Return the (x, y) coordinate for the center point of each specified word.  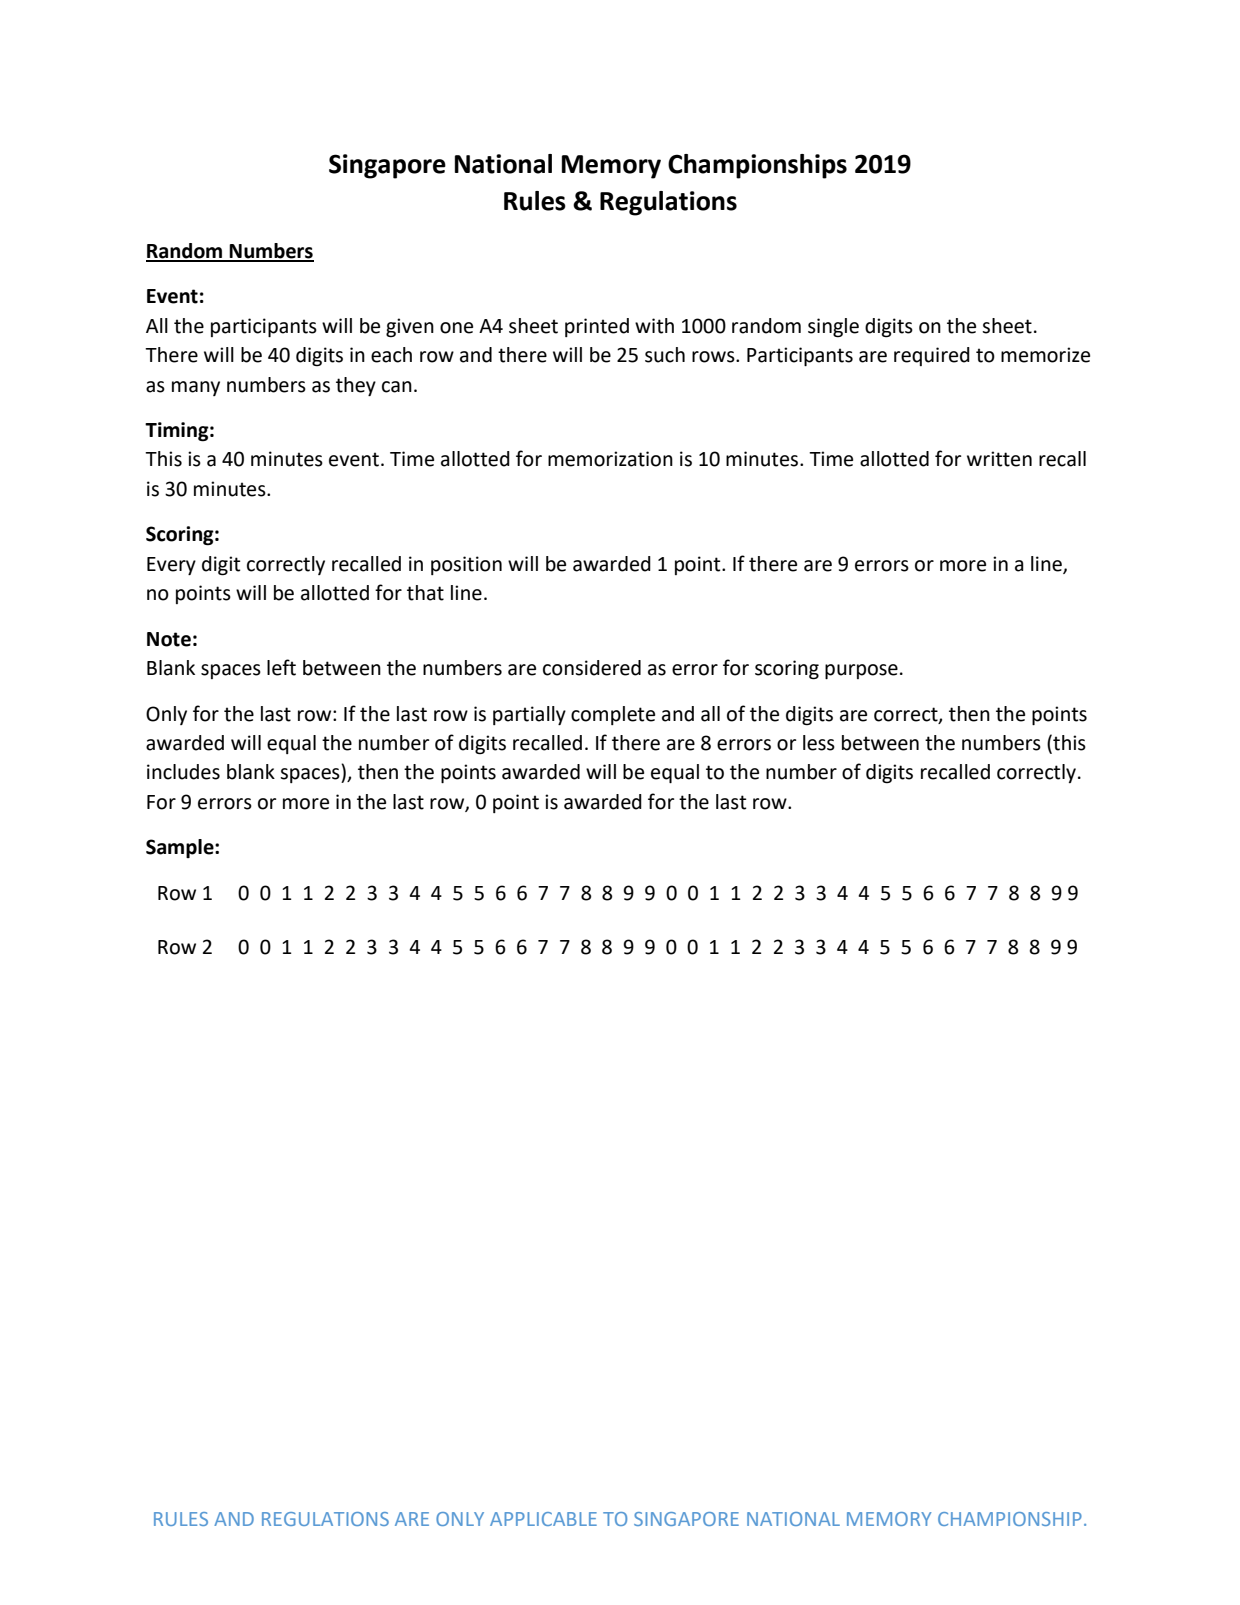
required (932, 356)
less (819, 743)
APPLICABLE (543, 1519)
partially (529, 715)
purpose (861, 671)
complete (613, 715)
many (196, 388)
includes (183, 772)
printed (597, 327)
